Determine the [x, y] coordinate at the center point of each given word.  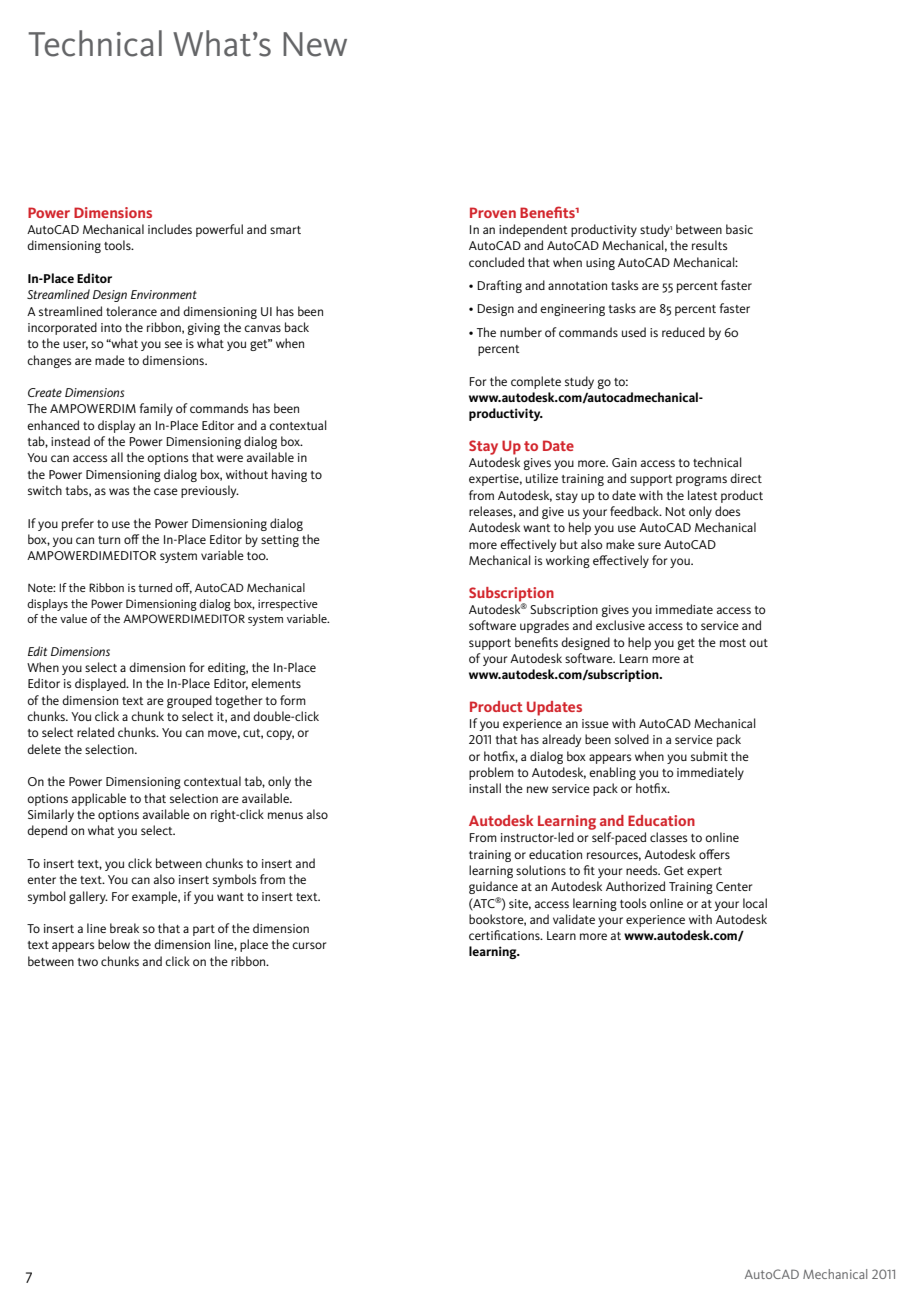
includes [170, 229]
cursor [309, 945]
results [710, 245]
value [73, 618]
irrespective [288, 605]
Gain [624, 462]
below [114, 944]
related [95, 732]
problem [491, 773]
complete [536, 382]
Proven [493, 212]
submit [709, 756]
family [156, 409]
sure [649, 545]
